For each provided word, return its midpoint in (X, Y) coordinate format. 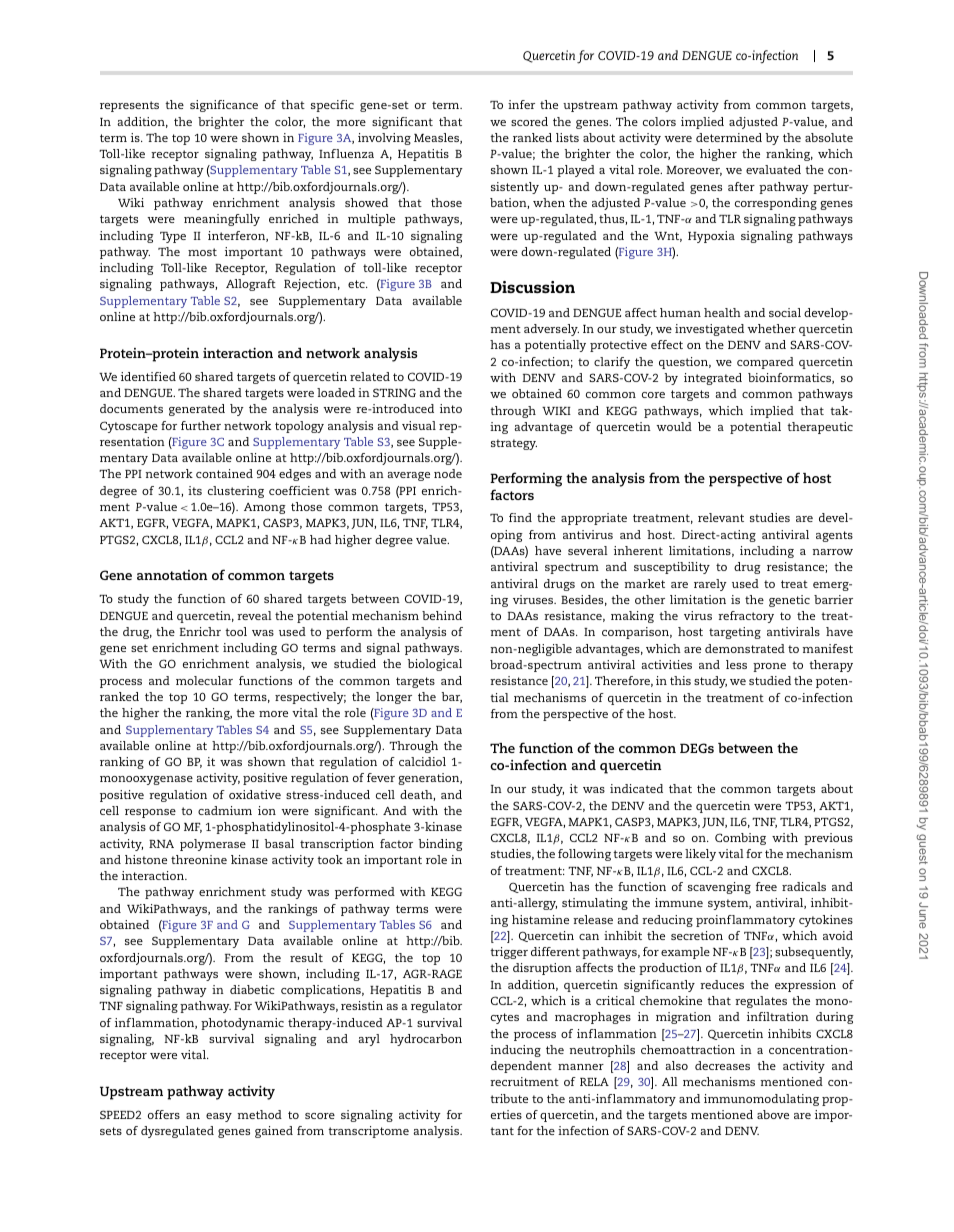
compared (765, 363)
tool (236, 631)
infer (521, 104)
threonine (199, 859)
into (451, 408)
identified (148, 376)
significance (224, 106)
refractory (746, 617)
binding (441, 845)
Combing (740, 839)
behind (442, 615)
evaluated (773, 169)
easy (219, 1117)
